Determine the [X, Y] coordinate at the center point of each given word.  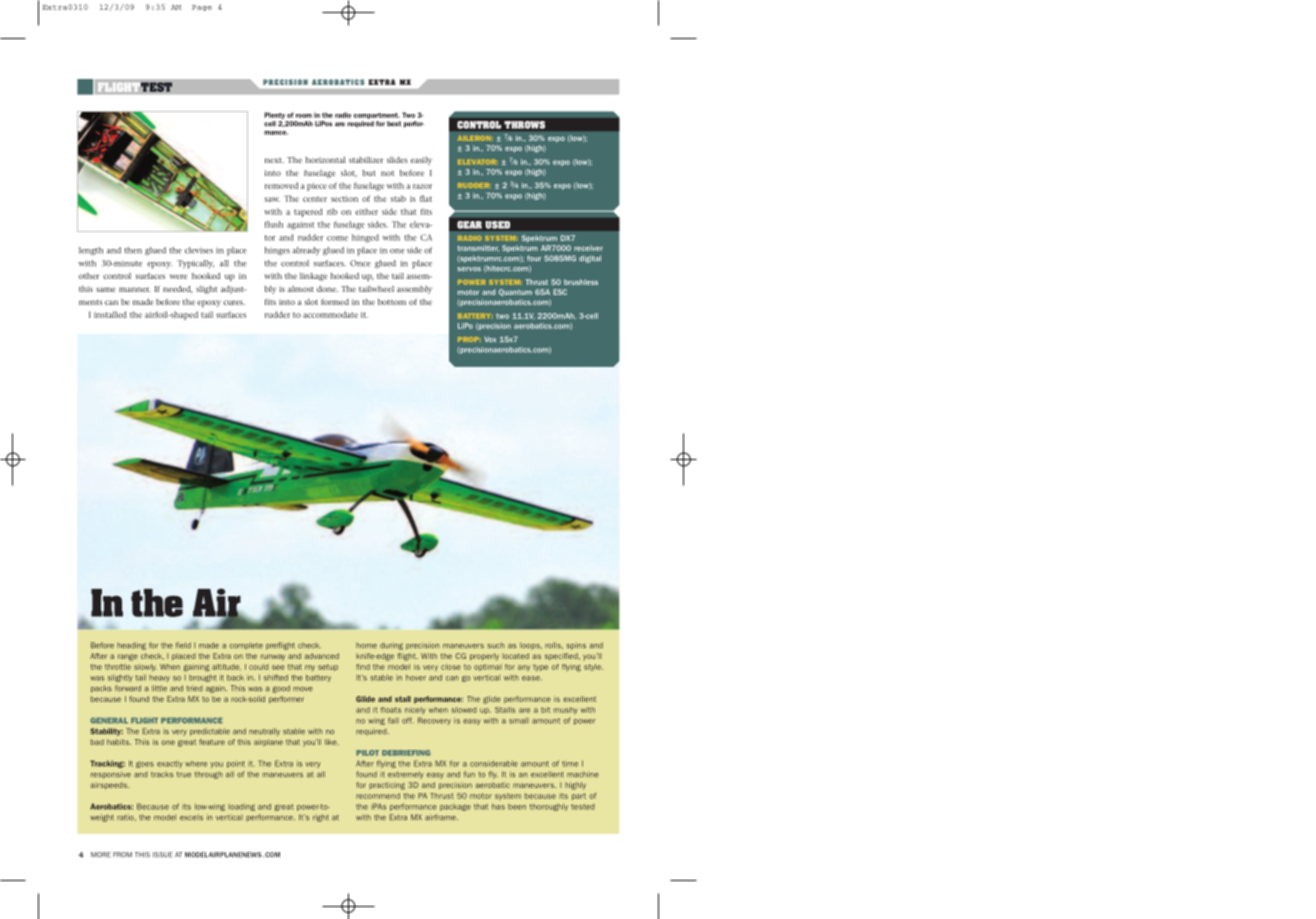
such [496, 645]
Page [202, 8]
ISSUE [163, 855]
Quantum [515, 292]
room [304, 116]
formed [335, 302]
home [366, 645]
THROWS [525, 125]
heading [131, 646]
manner [134, 289]
